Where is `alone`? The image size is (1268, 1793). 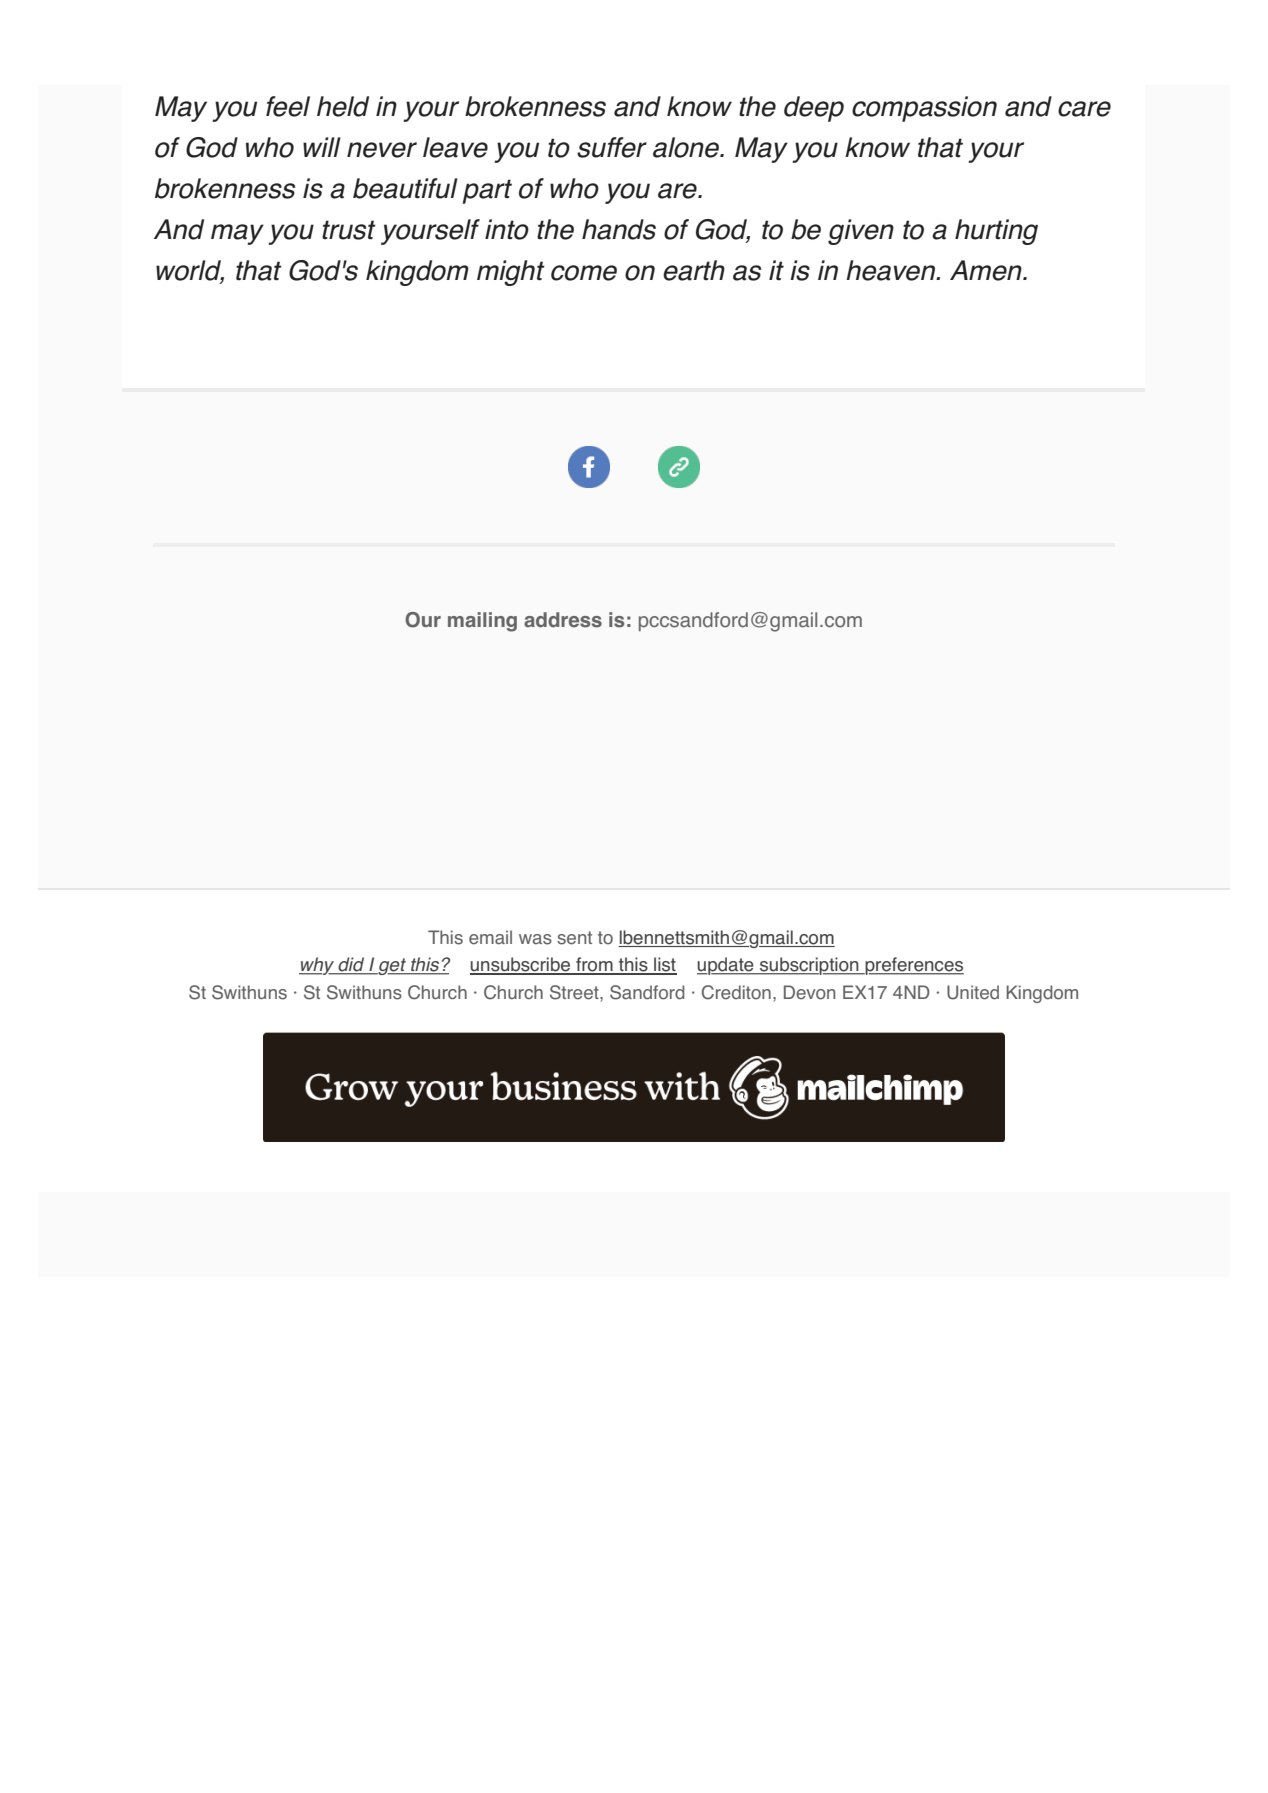 alone is located at coordinates (687, 147).
